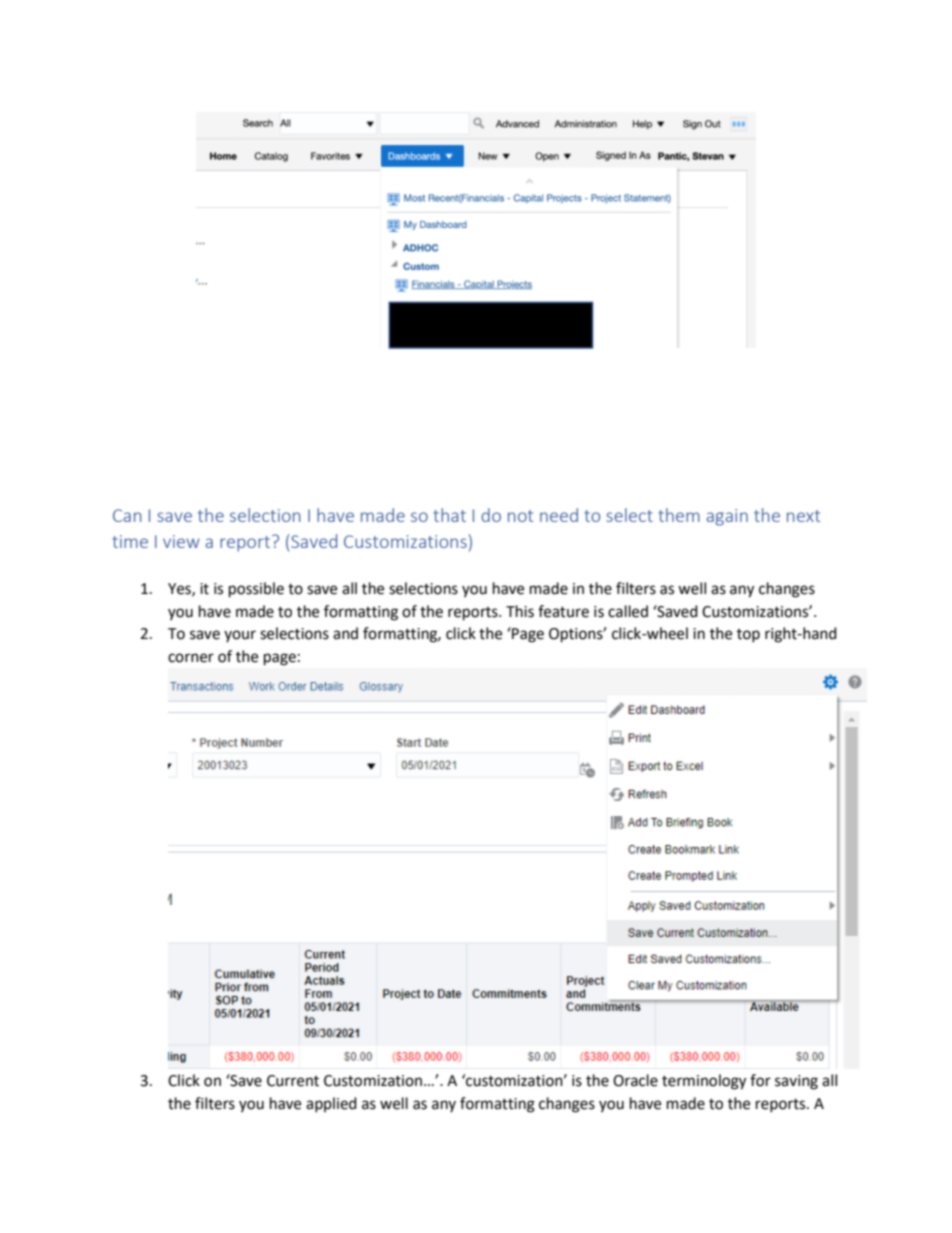 The height and width of the page is (1233, 952). I want to click on that, so click(450, 515).
